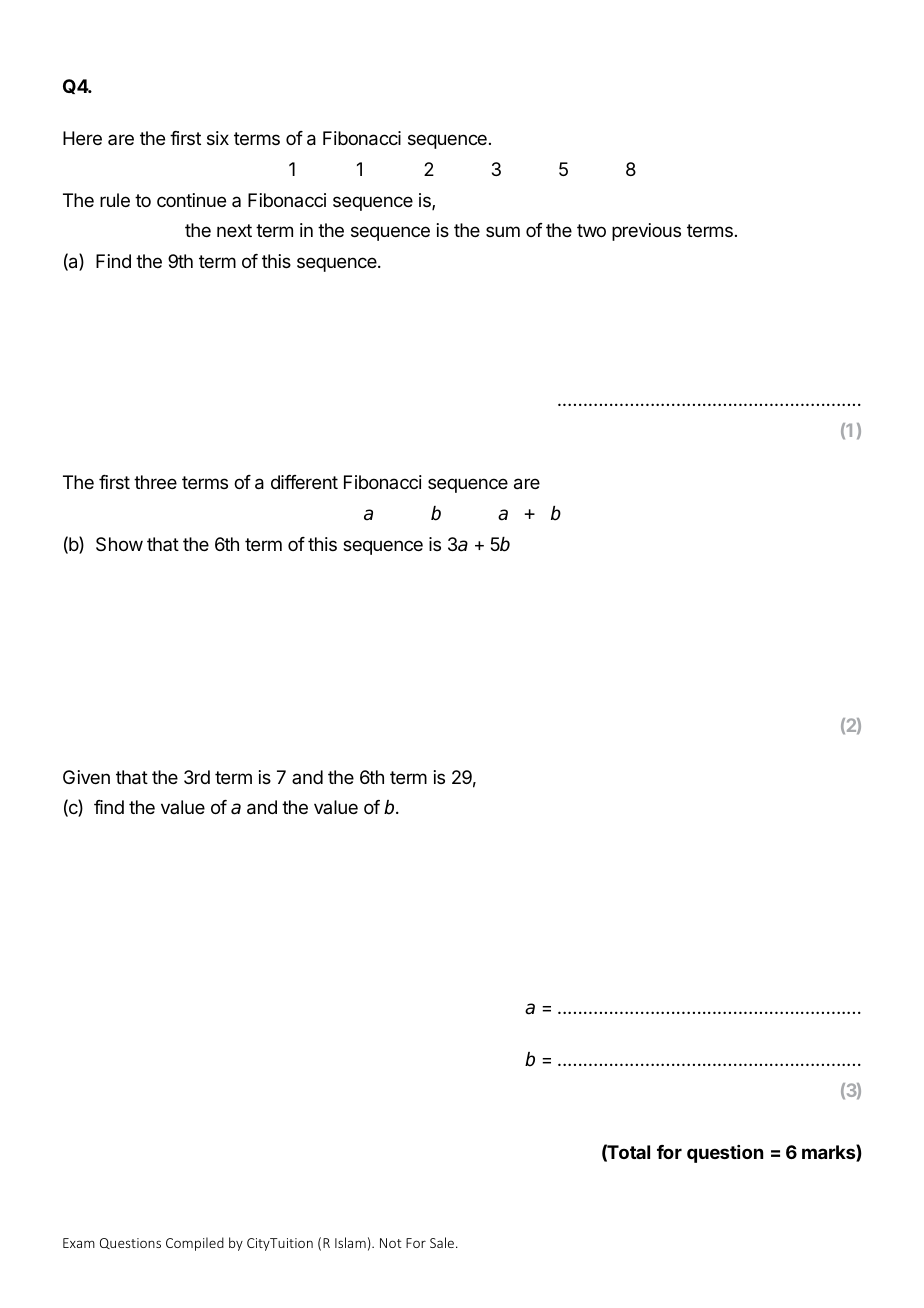 The width and height of the screenshot is (924, 1308). I want to click on different, so click(304, 482).
